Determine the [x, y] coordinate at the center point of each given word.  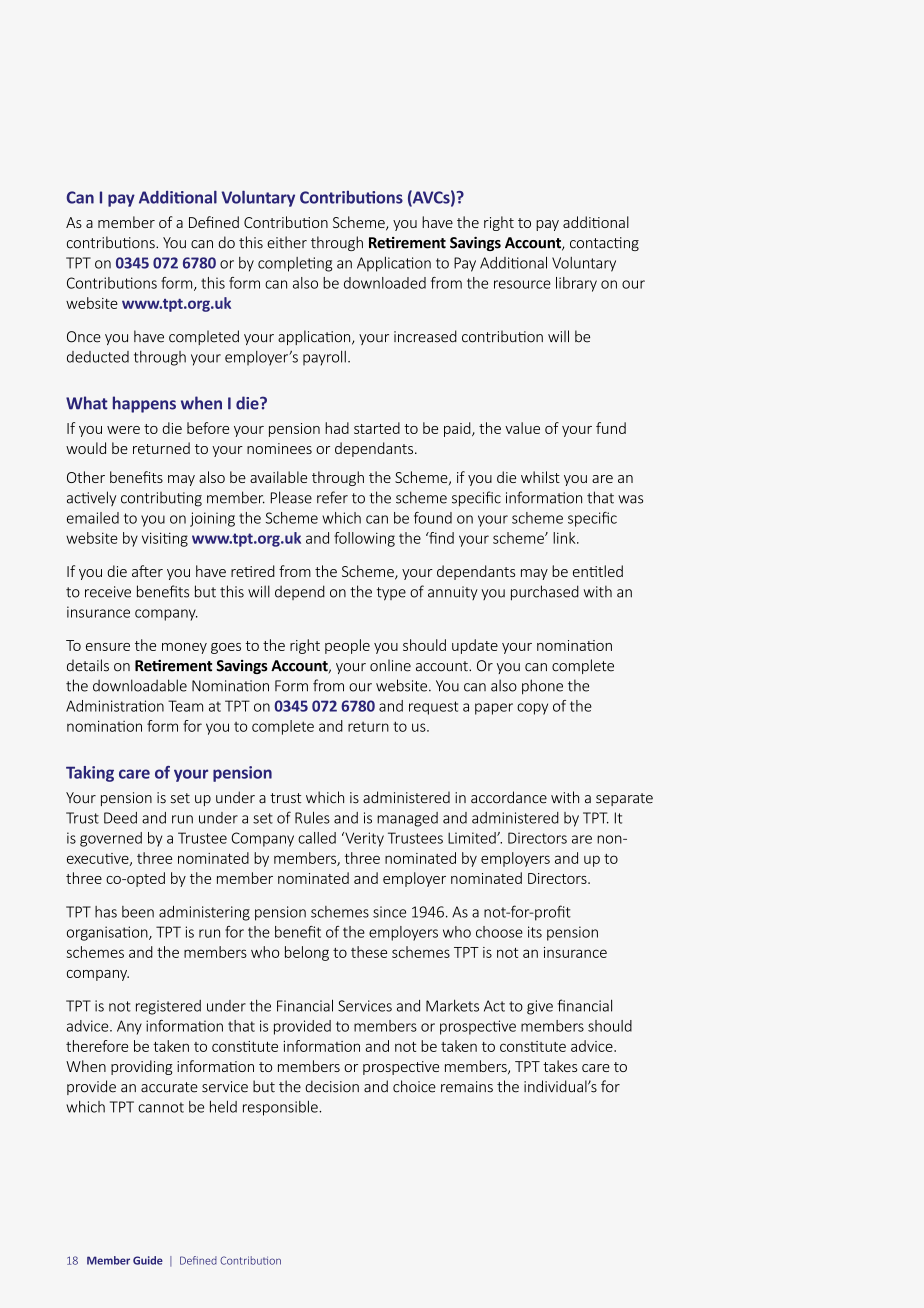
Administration [115, 706]
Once [84, 337]
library [576, 284]
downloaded [385, 283]
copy [532, 709]
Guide [148, 1260]
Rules [312, 817]
